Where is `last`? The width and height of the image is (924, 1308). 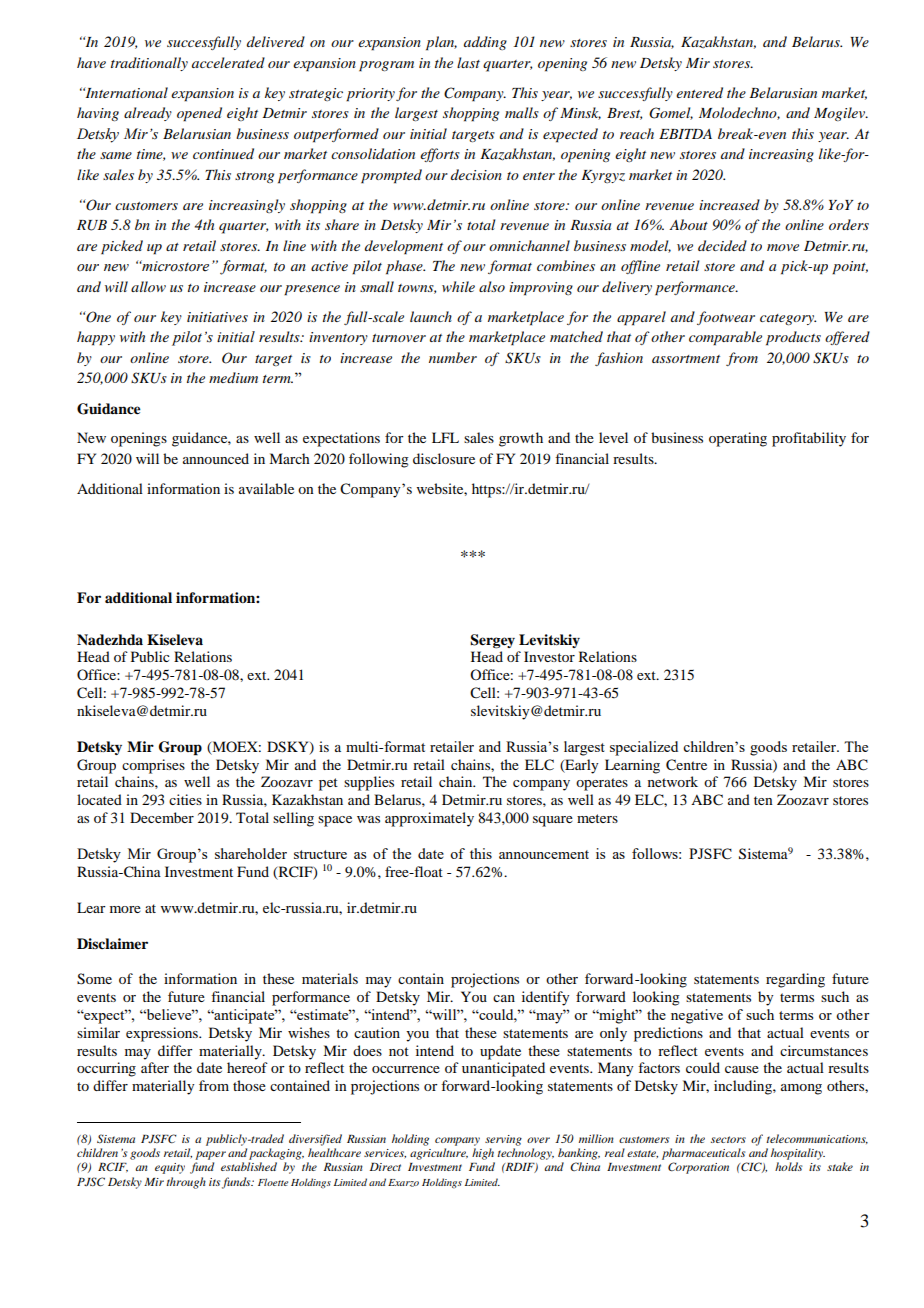 last is located at coordinates (468, 62).
